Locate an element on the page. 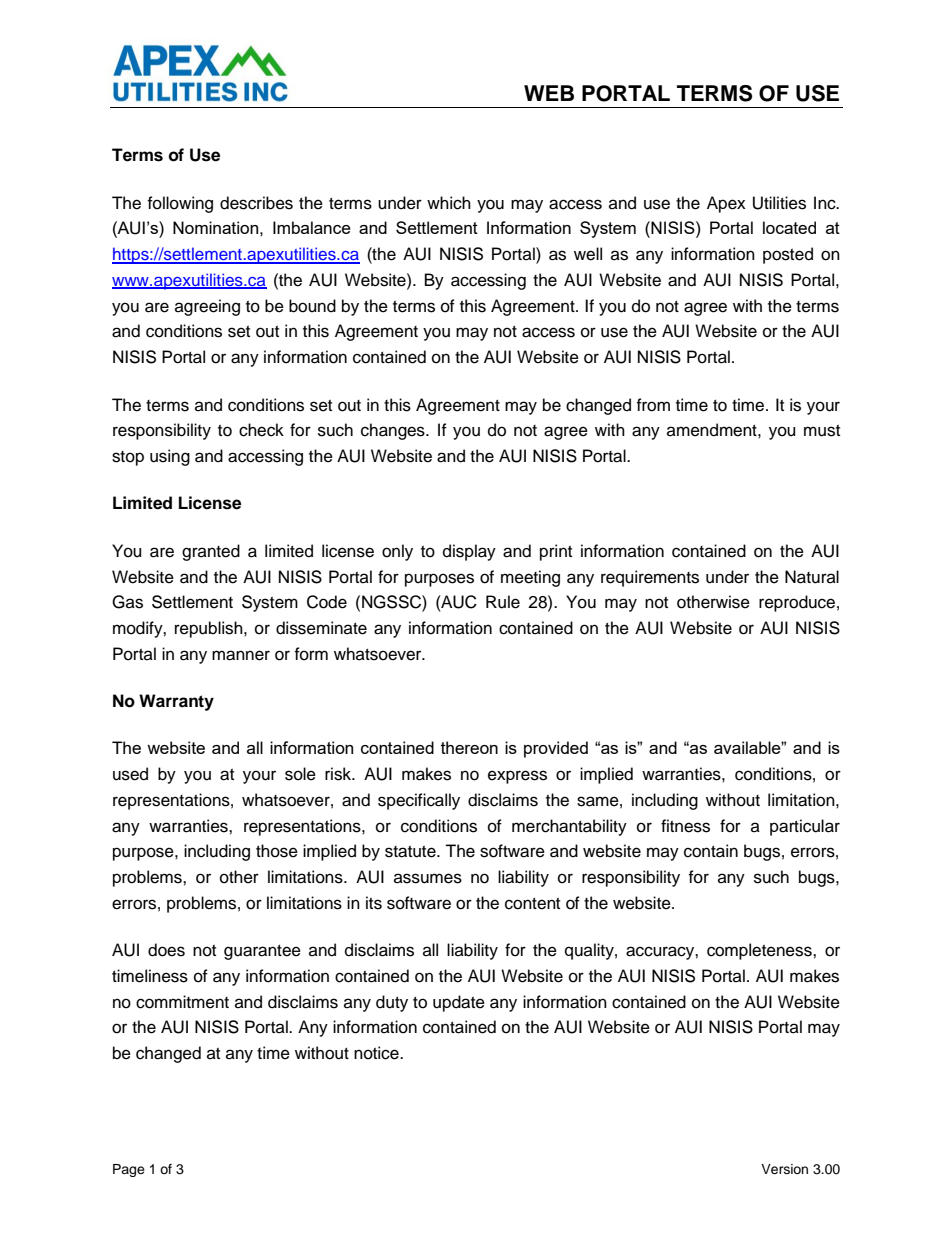  following is located at coordinates (180, 204).
